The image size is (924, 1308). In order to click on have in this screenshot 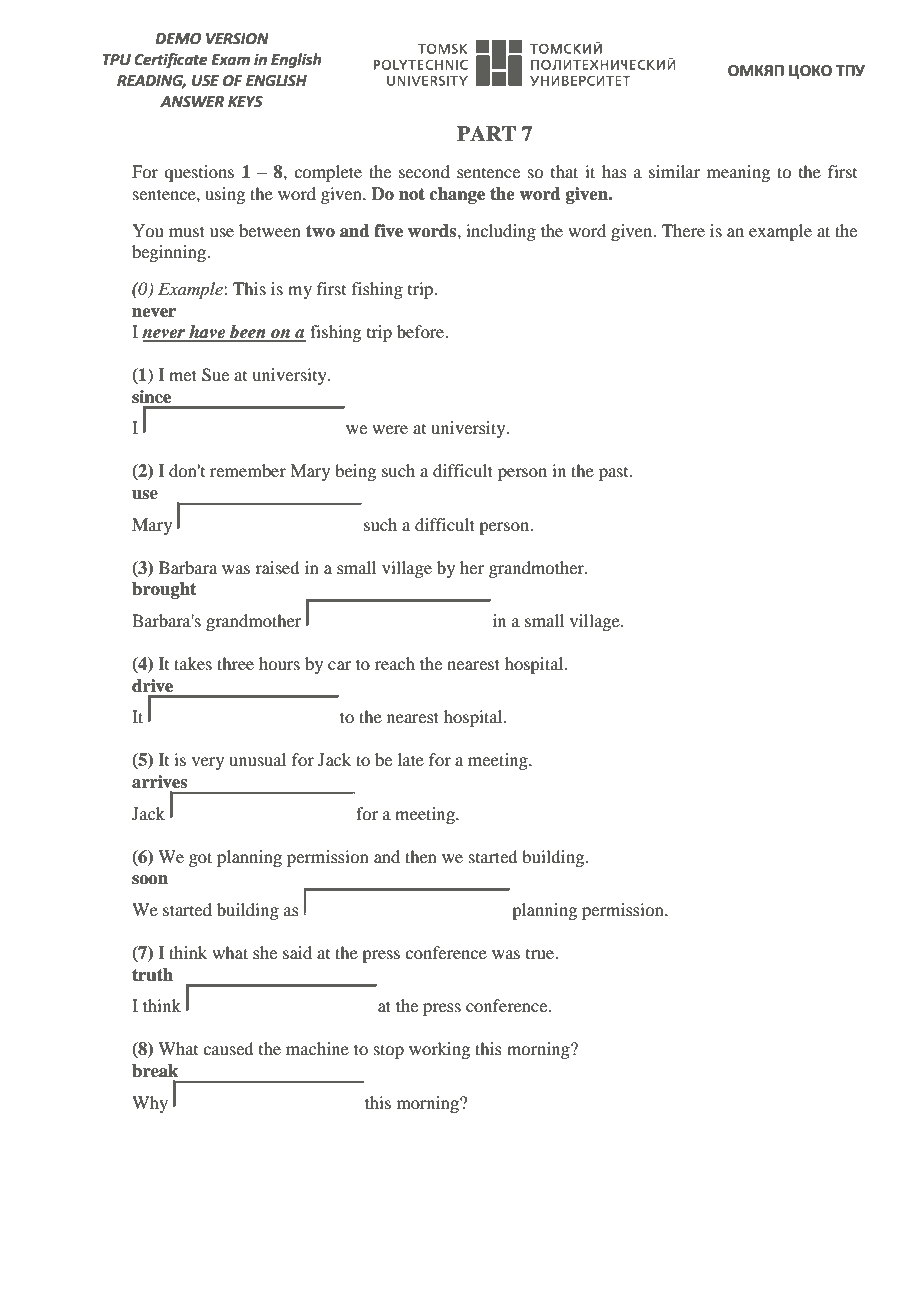, I will do `click(207, 333)`.
